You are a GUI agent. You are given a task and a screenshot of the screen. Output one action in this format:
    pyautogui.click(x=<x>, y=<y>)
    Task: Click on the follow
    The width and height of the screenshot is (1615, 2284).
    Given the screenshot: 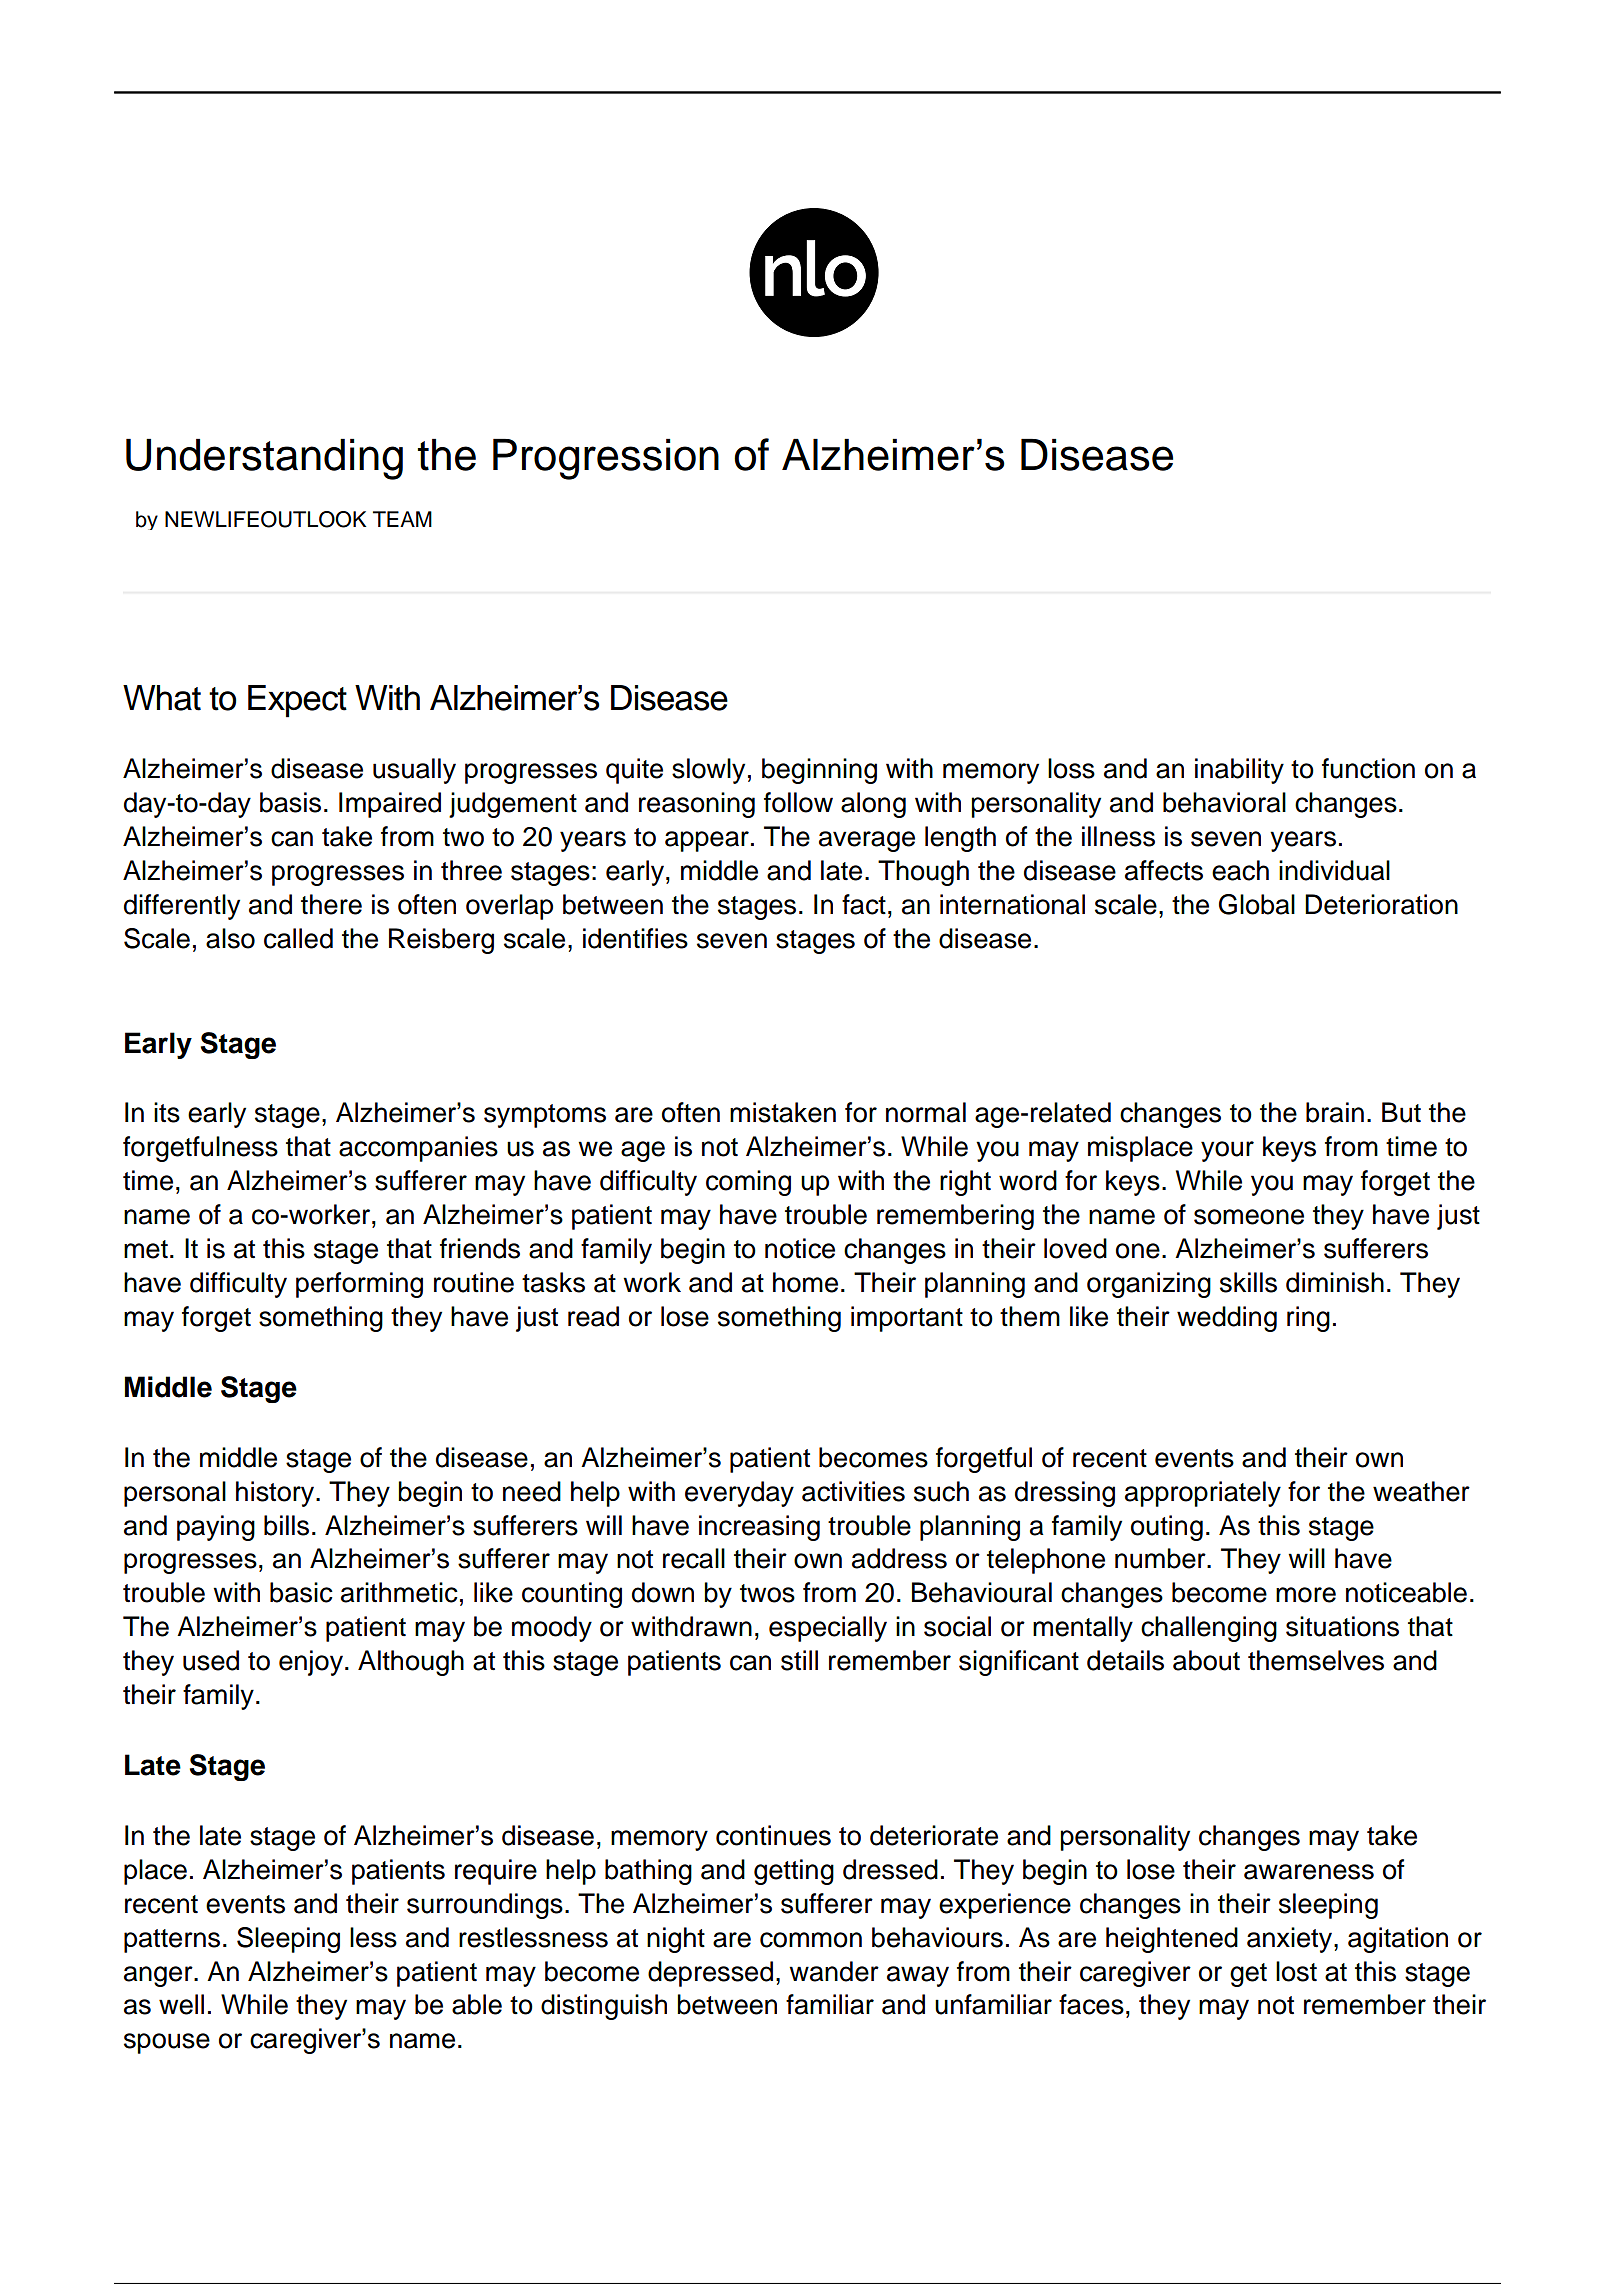 What is the action you would take?
    pyautogui.click(x=798, y=802)
